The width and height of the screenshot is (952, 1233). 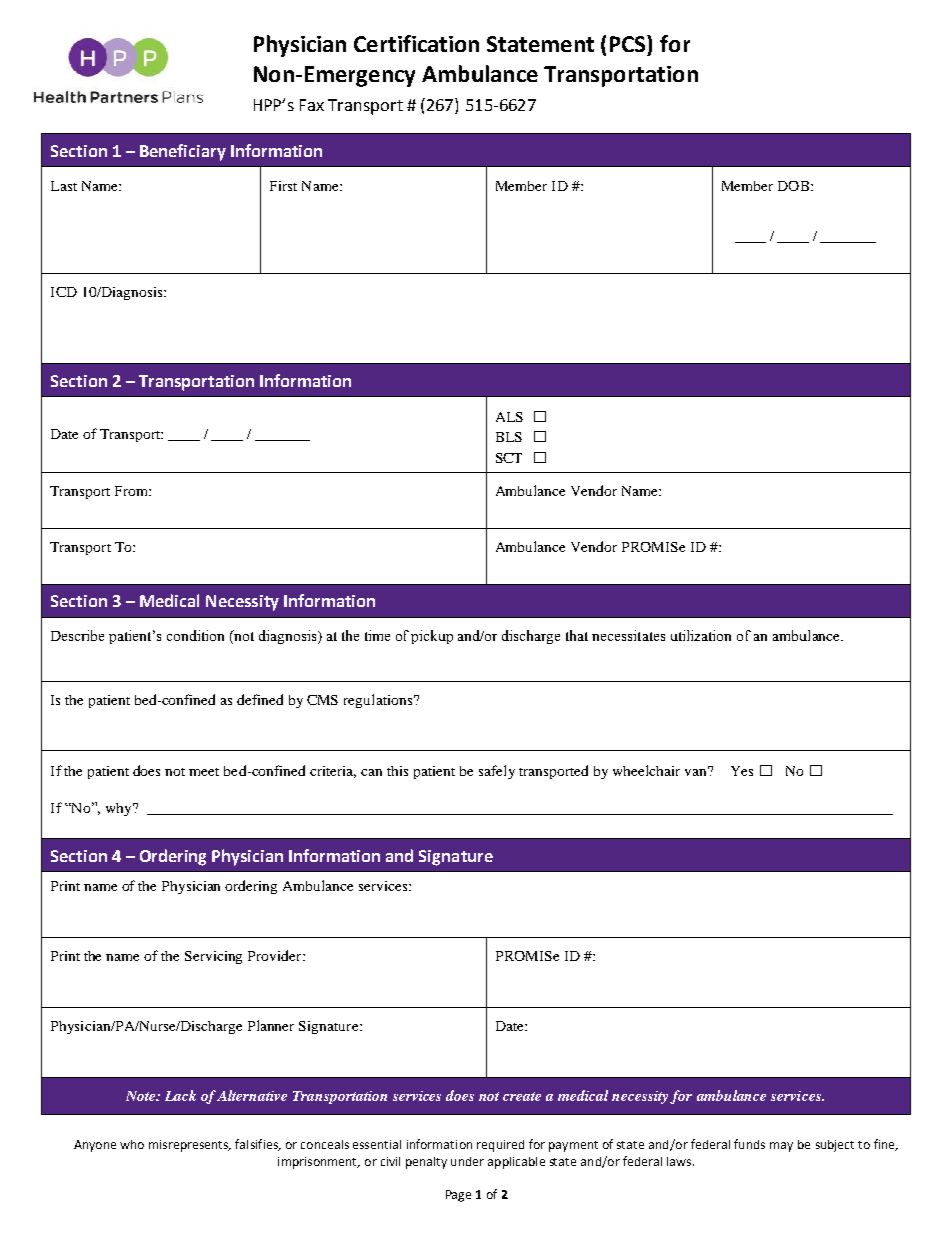 I want to click on condition, so click(x=195, y=635).
